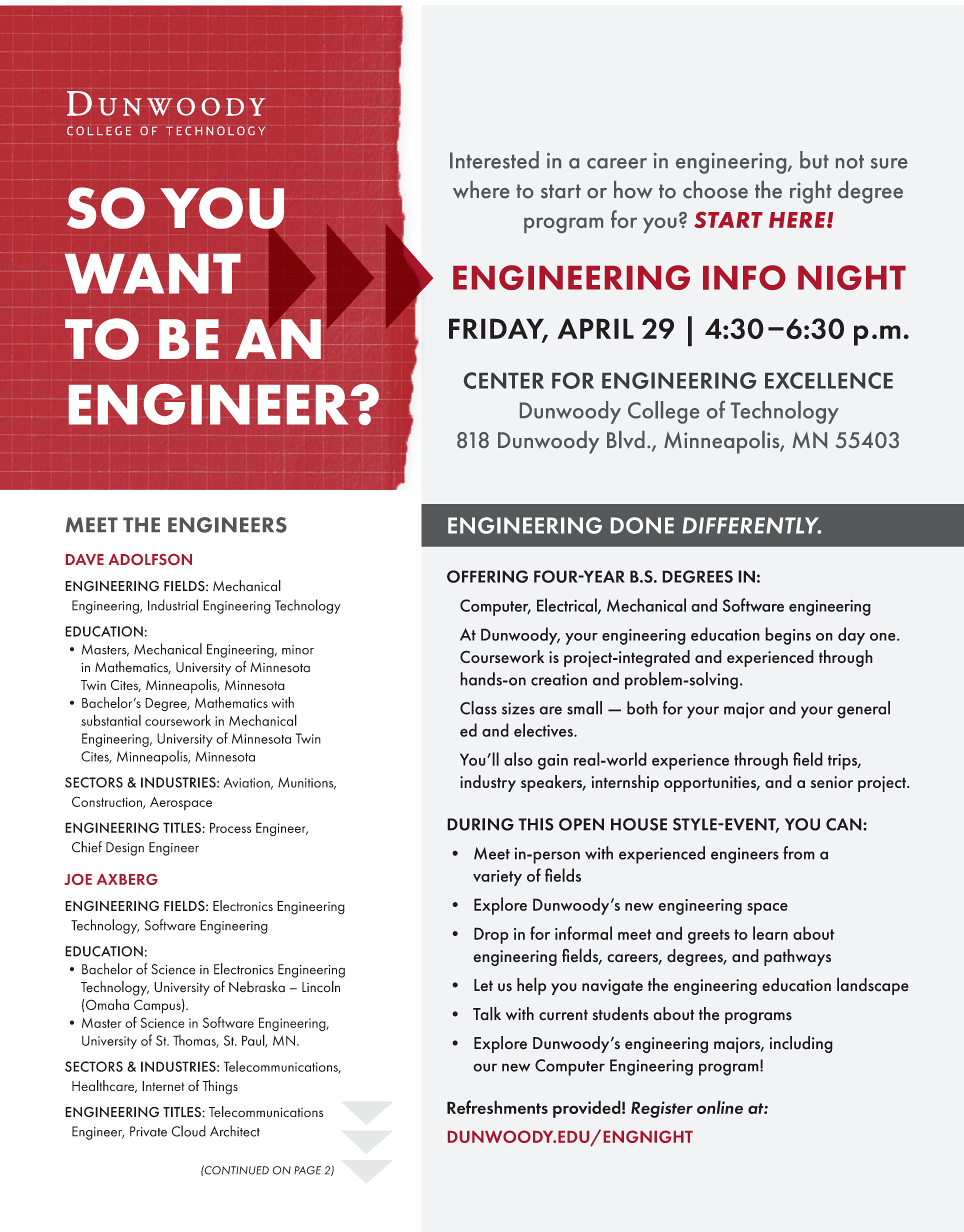 The height and width of the document is (1232, 964). What do you see at coordinates (173, 605) in the document?
I see `Industrial` at bounding box center [173, 605].
